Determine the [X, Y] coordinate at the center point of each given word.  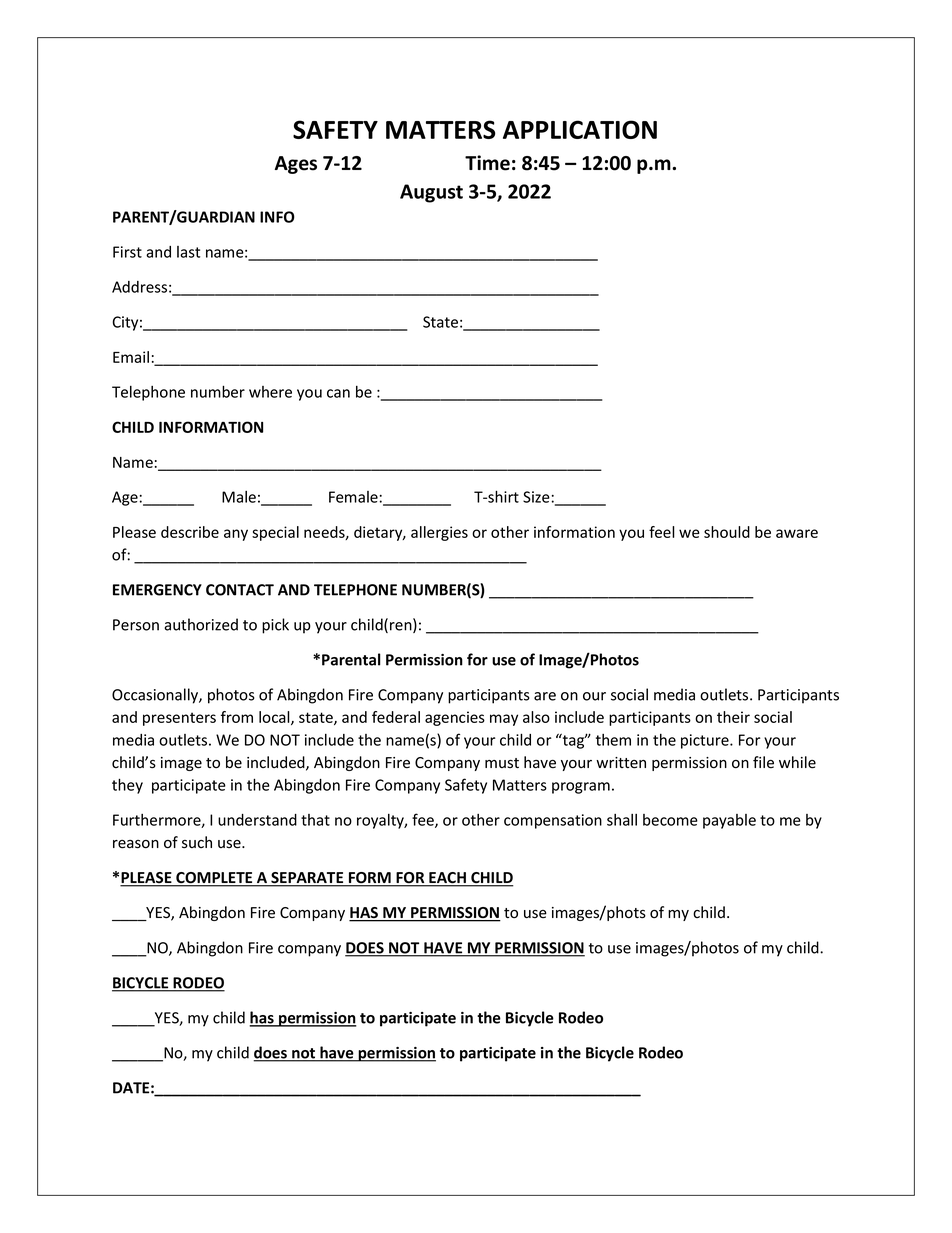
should [727, 532]
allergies [439, 533]
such [197, 842]
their [733, 717]
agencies [455, 718]
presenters [179, 719]
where [270, 392]
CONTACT [240, 590]
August [431, 193]
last [188, 252]
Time [487, 163]
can [338, 393]
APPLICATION [580, 129]
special [275, 533]
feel [662, 532]
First [127, 252]
